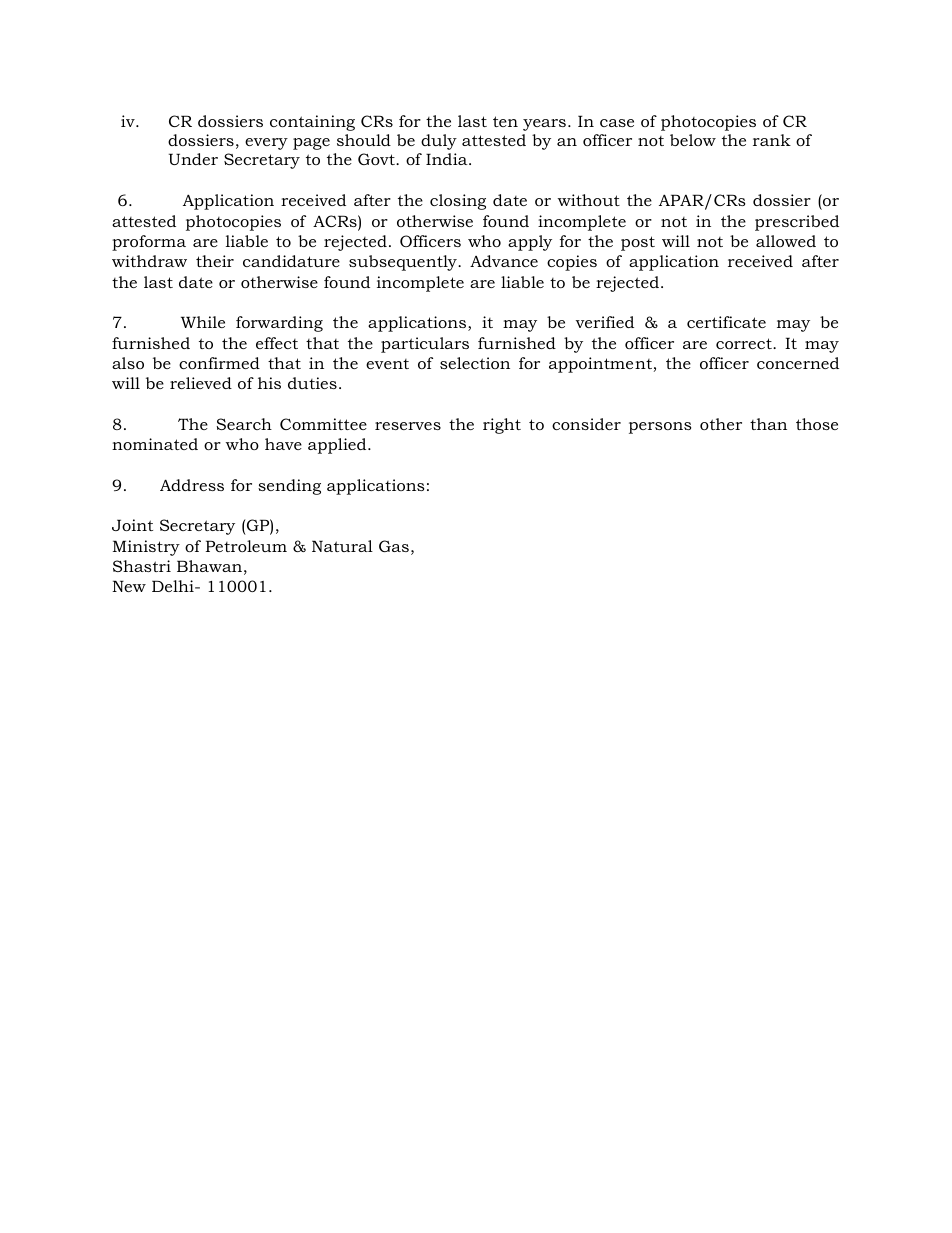 The width and height of the image is (952, 1233). I want to click on rank, so click(772, 140).
